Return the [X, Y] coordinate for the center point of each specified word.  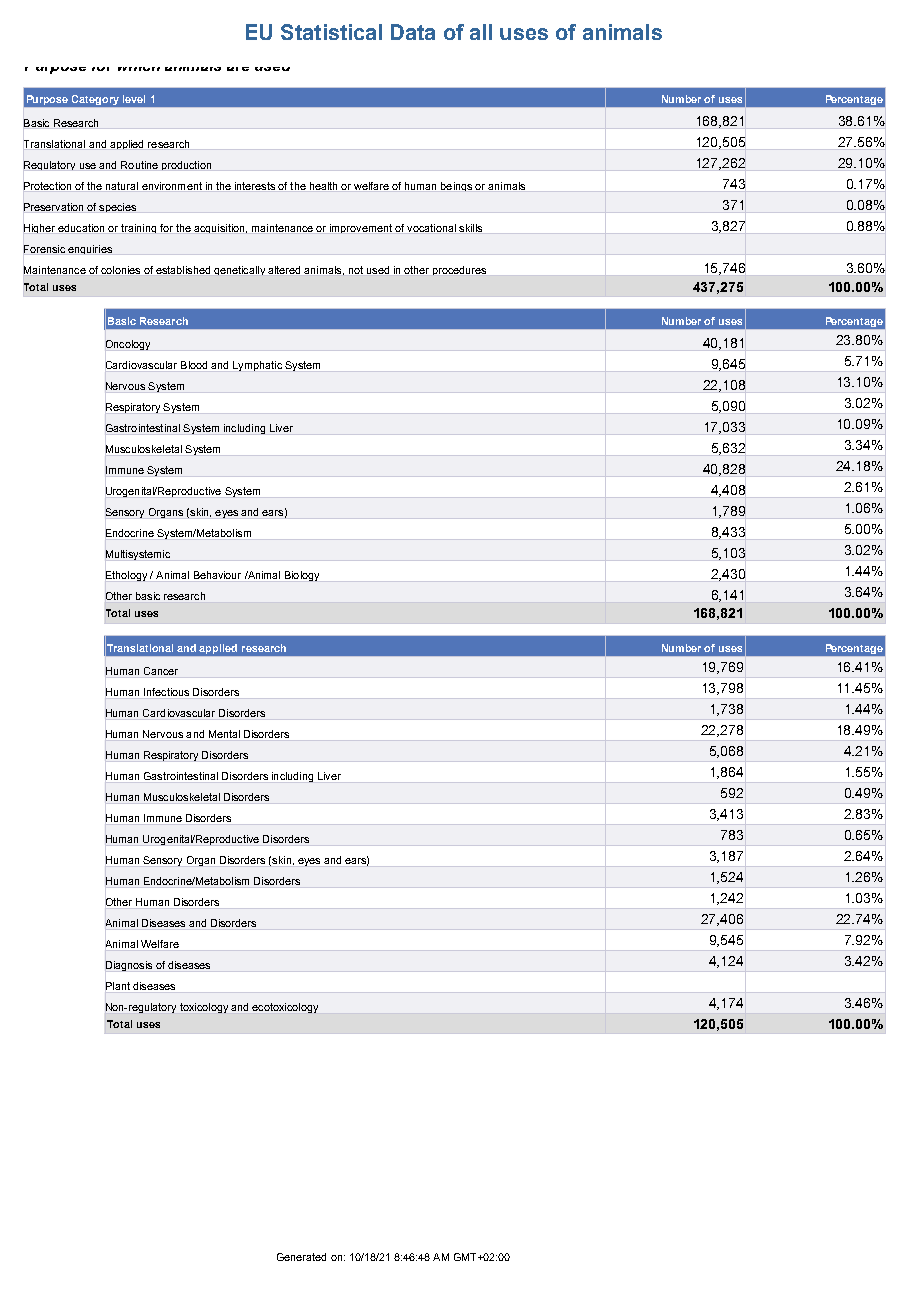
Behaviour [217, 575]
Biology [302, 576]
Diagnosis [129, 966]
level [134, 99]
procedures [459, 270]
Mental [224, 734]
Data [413, 32]
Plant [118, 986]
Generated [301, 1257]
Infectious [166, 692]
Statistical [331, 32]
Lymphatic [257, 366]
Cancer [161, 671]
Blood [194, 365]
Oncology [128, 345]
